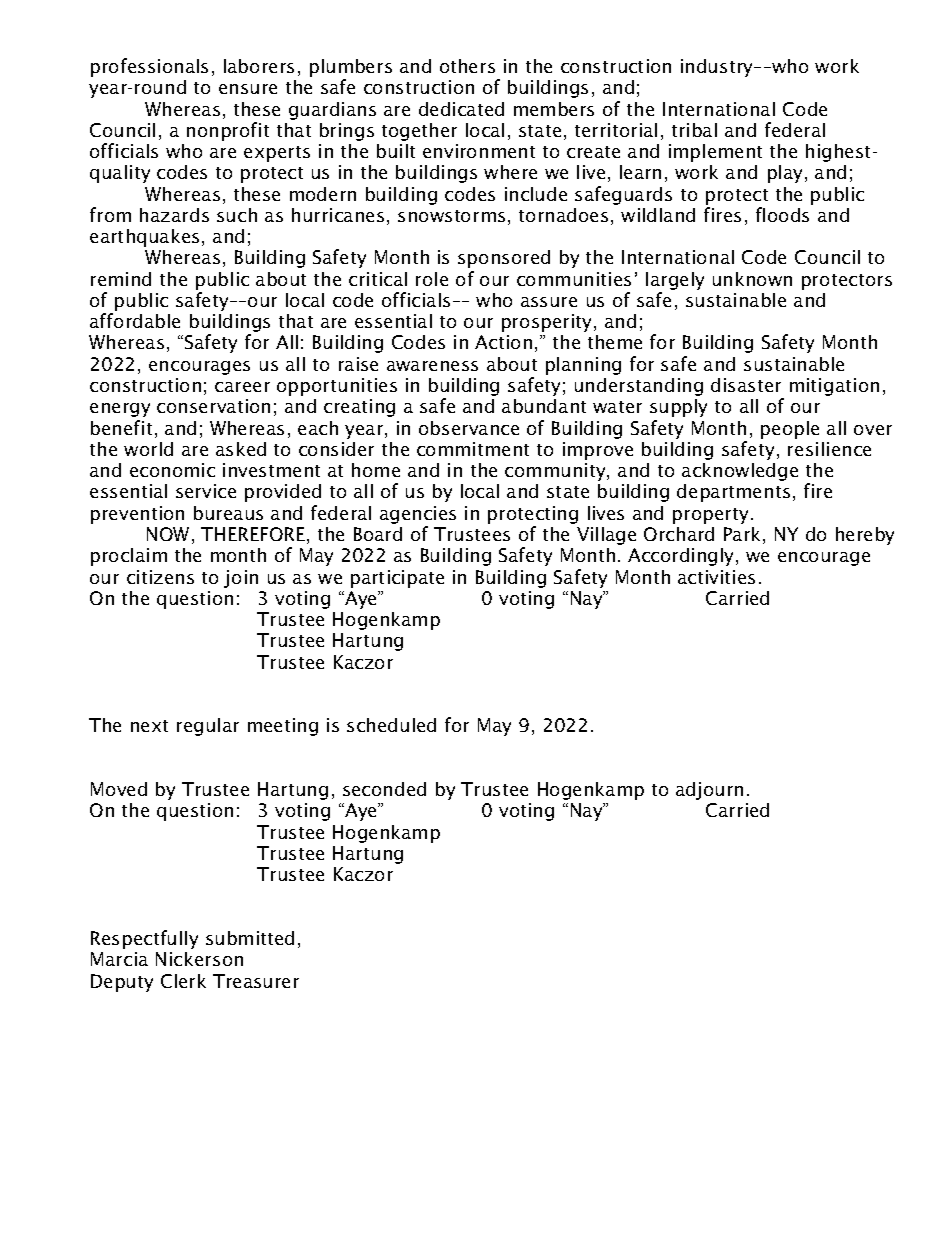  Describe the element at coordinates (733, 493) in the page. I see `departments` at that location.
